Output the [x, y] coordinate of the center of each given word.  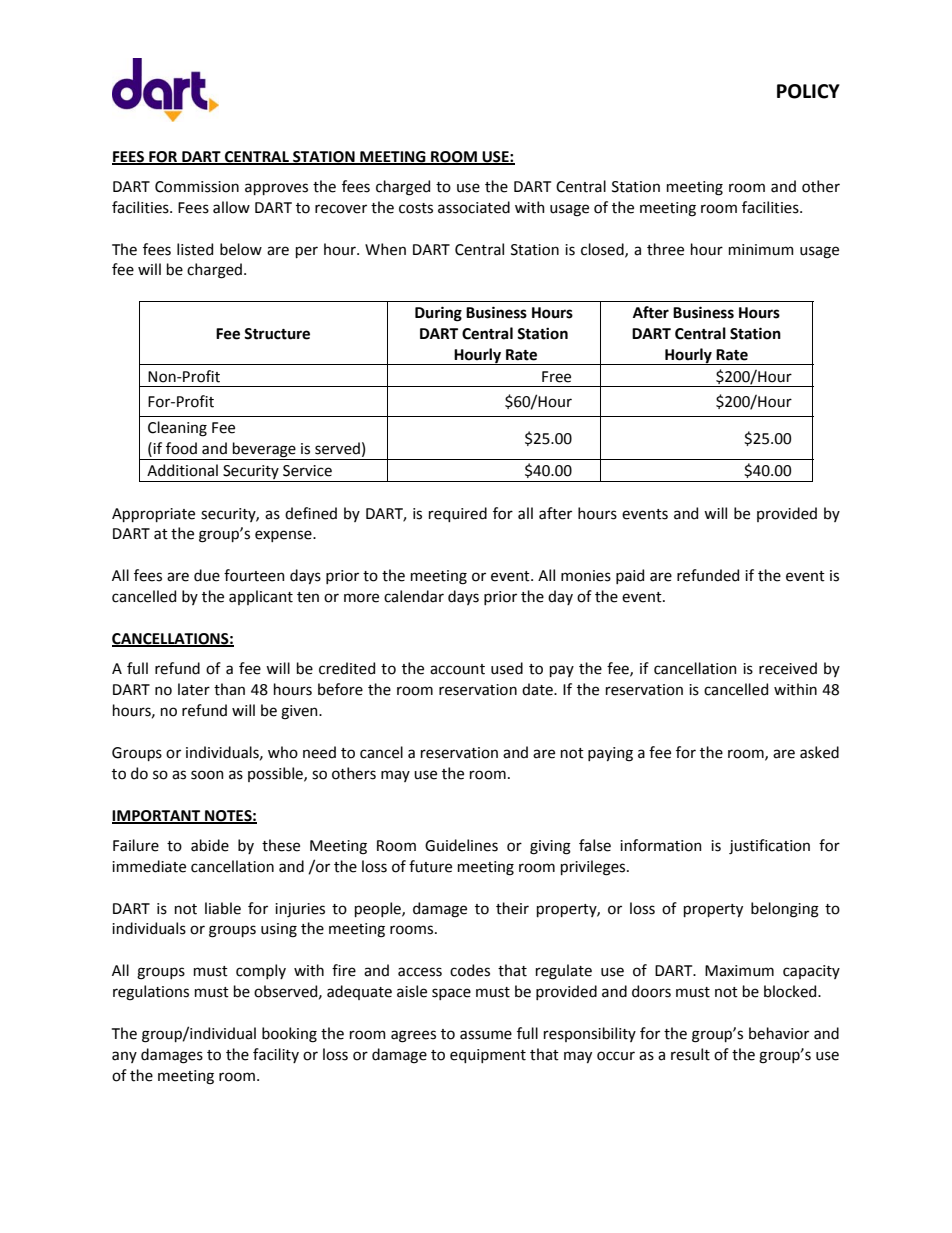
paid [630, 576]
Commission [197, 187]
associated [474, 207]
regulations [151, 993]
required [458, 514]
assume [486, 1035]
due [207, 575]
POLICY [808, 91]
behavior [779, 1033]
